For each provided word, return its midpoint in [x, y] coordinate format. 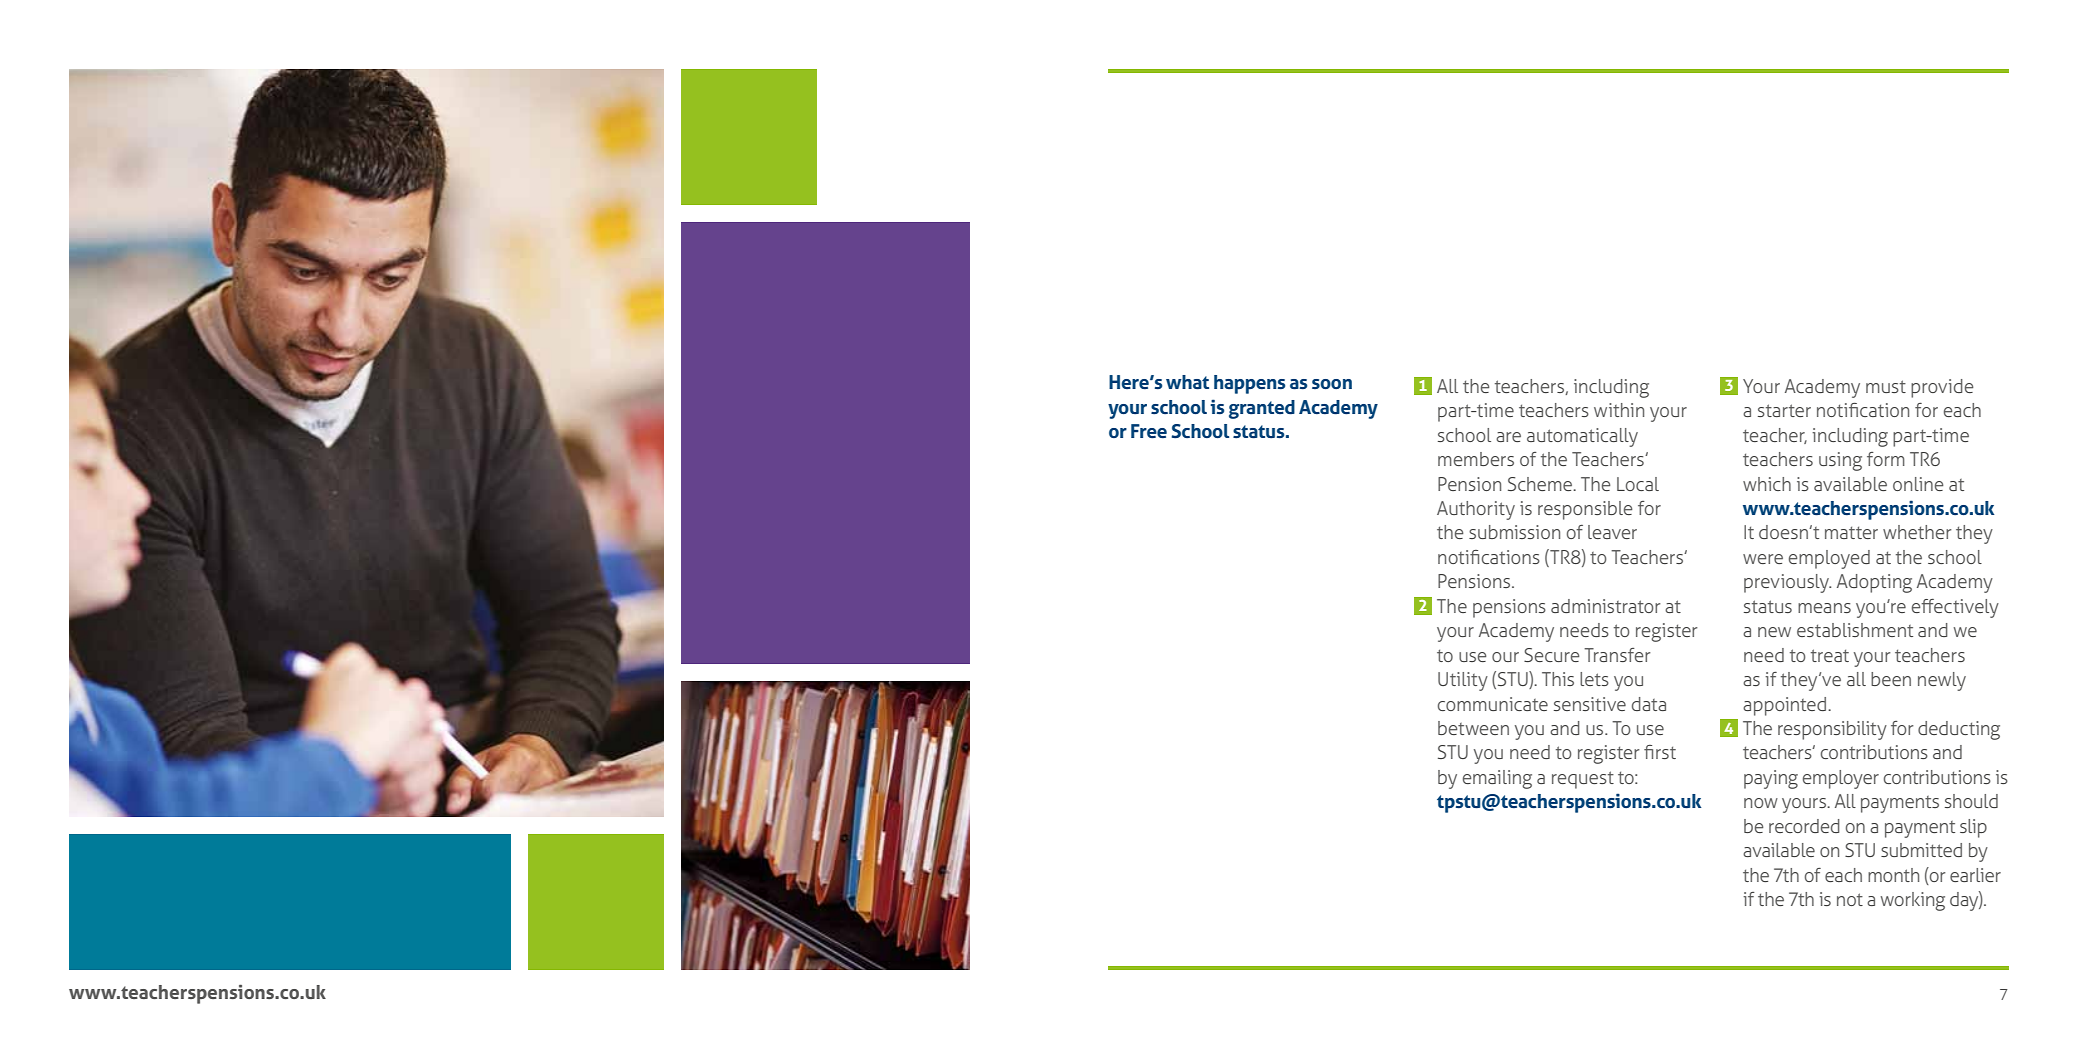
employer [1841, 779]
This [1558, 679]
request [1583, 780]
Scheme [1541, 484]
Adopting [1874, 583]
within [1619, 410]
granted [1262, 409]
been [1891, 679]
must [1886, 386]
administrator [1605, 606]
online [1918, 484]
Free [1149, 431]
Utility [1463, 681]
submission [1514, 532]
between [1473, 728]
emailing [1497, 779]
